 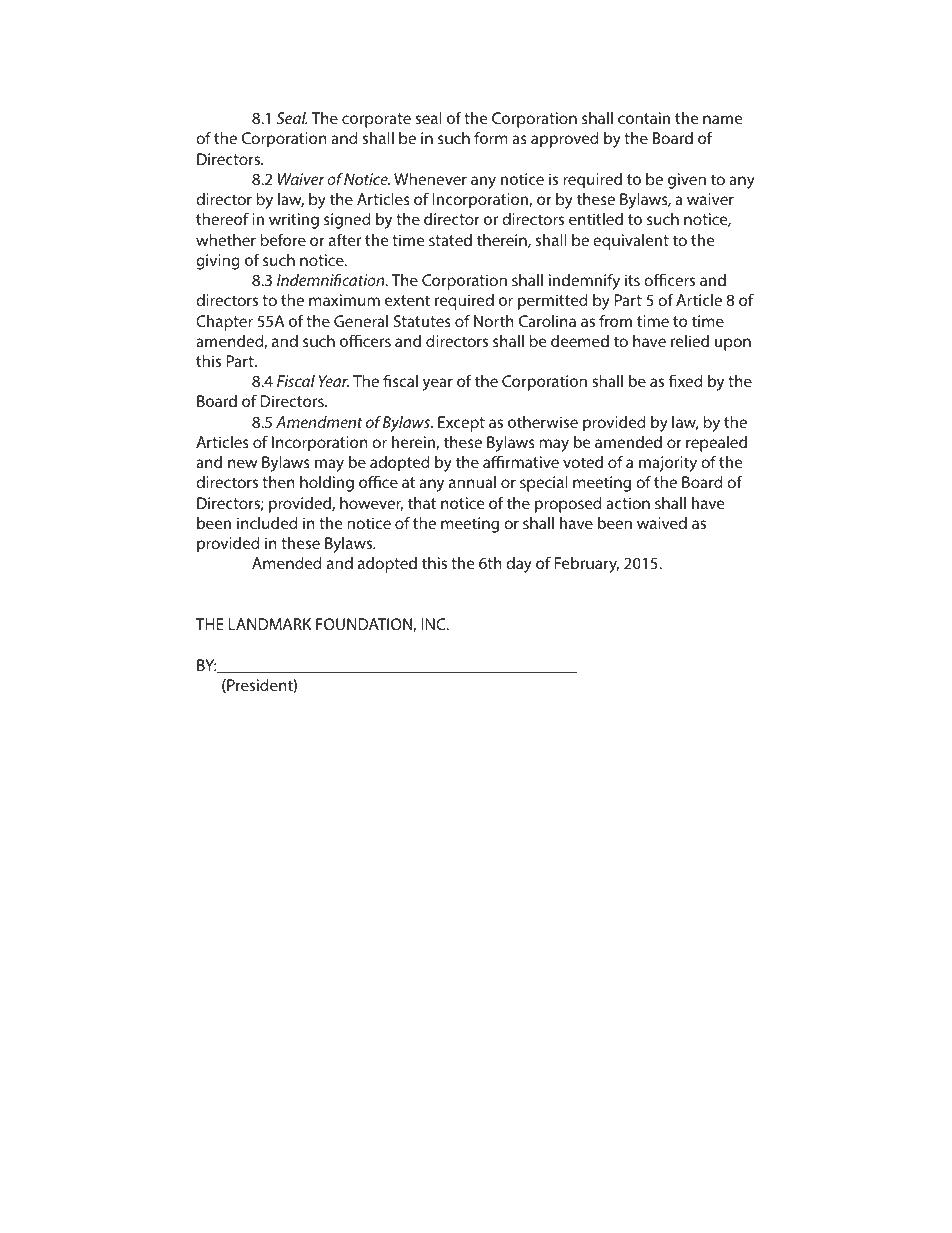 I want to click on corporate, so click(x=376, y=120).
